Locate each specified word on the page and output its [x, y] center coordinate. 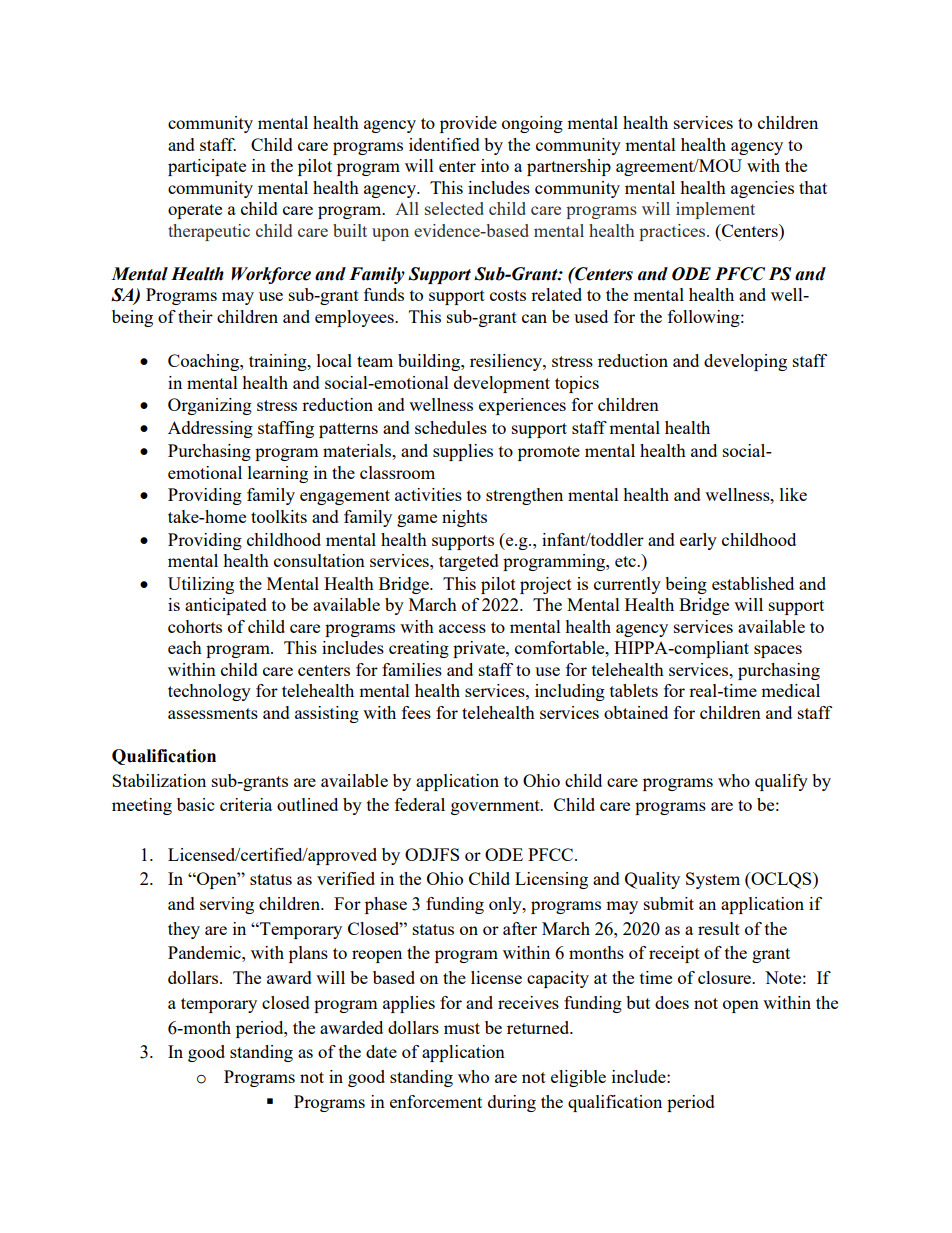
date [381, 1051]
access [462, 628]
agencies [762, 189]
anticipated [226, 606]
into [495, 165]
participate [207, 167]
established [753, 583]
